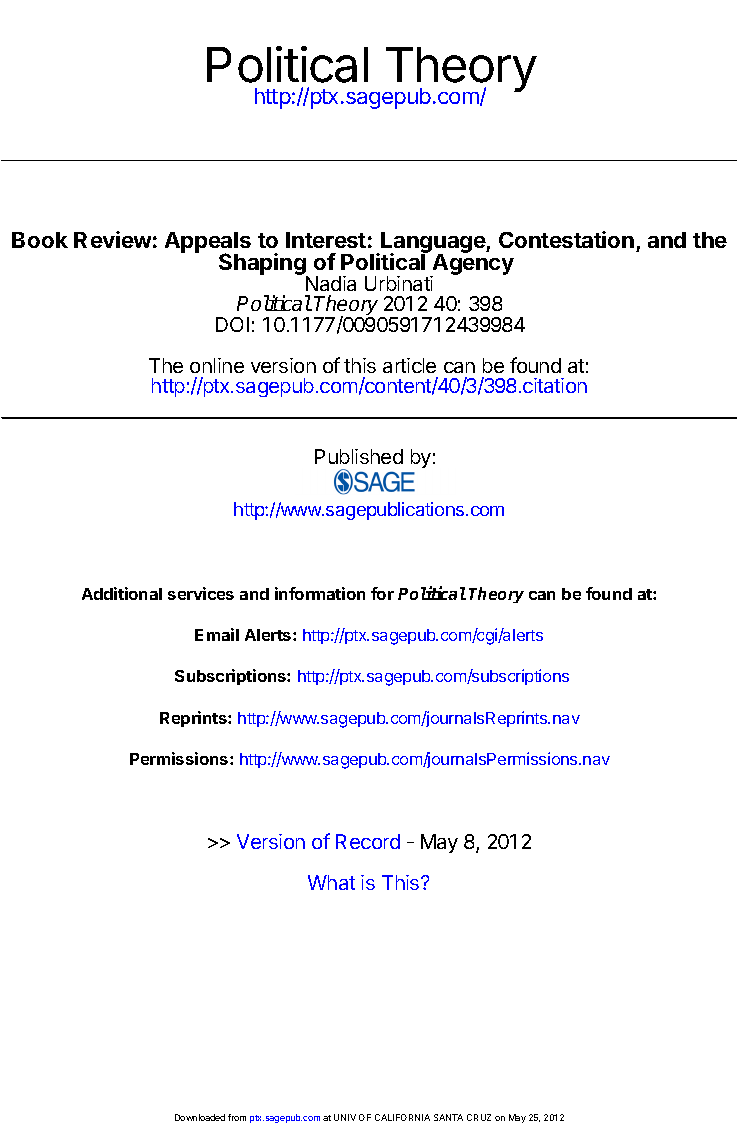 This screenshot has height=1142, width=739. Describe the element at coordinates (472, 265) in the screenshot. I see `Agency` at that location.
